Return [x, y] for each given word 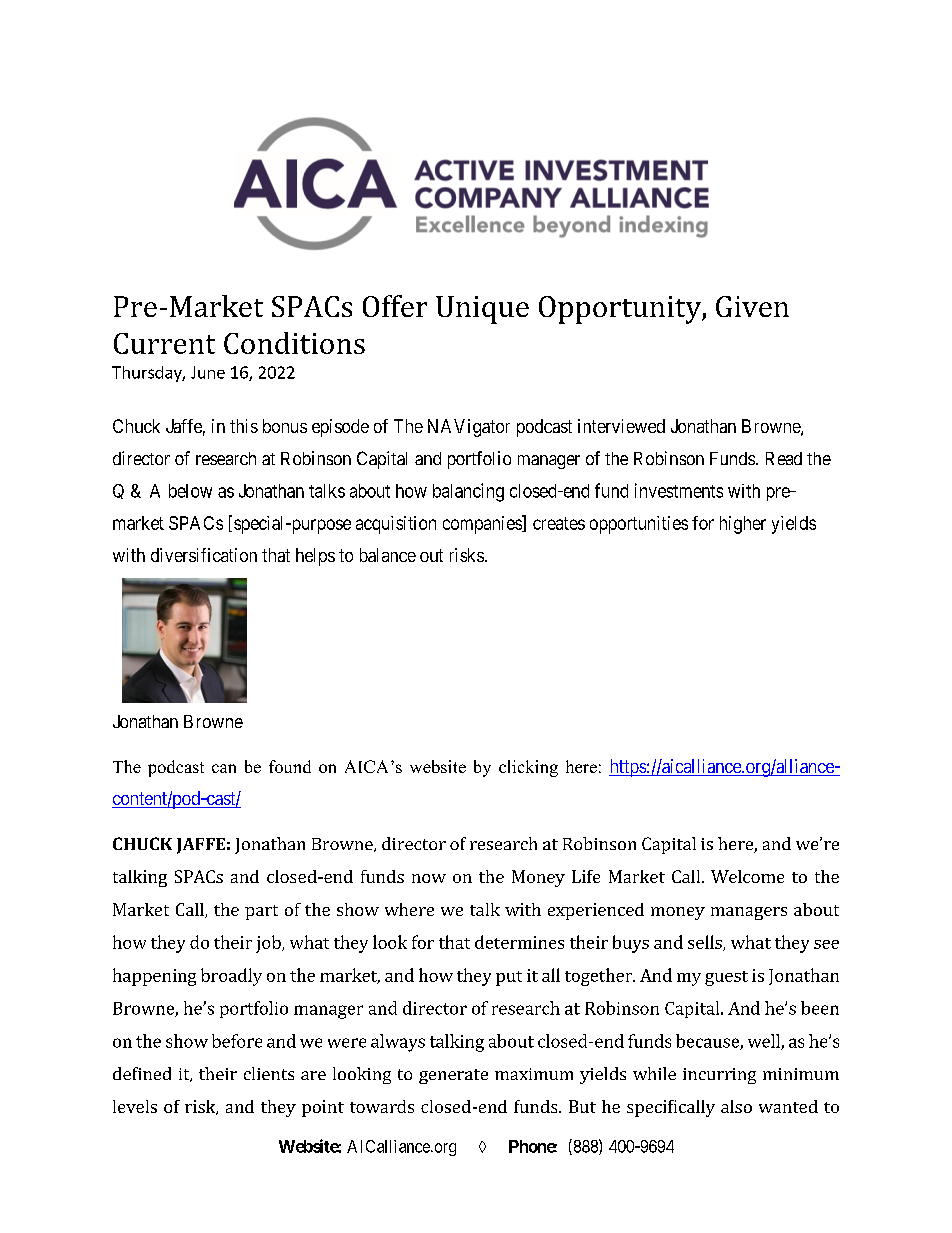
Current [164, 343]
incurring [719, 1076]
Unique [482, 310]
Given [752, 306]
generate [453, 1076]
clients [269, 1073]
